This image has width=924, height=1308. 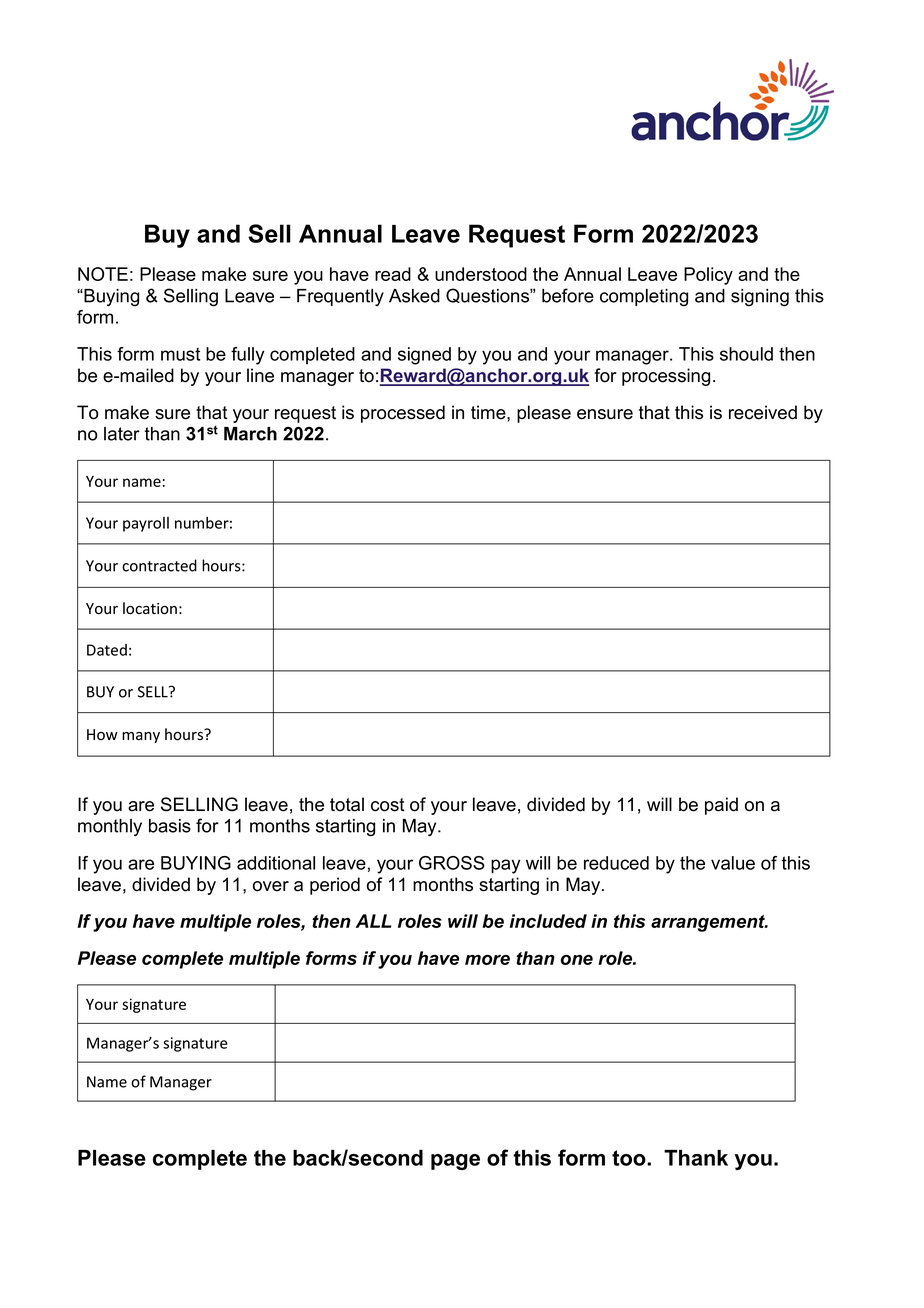 I want to click on page, so click(x=455, y=1162).
